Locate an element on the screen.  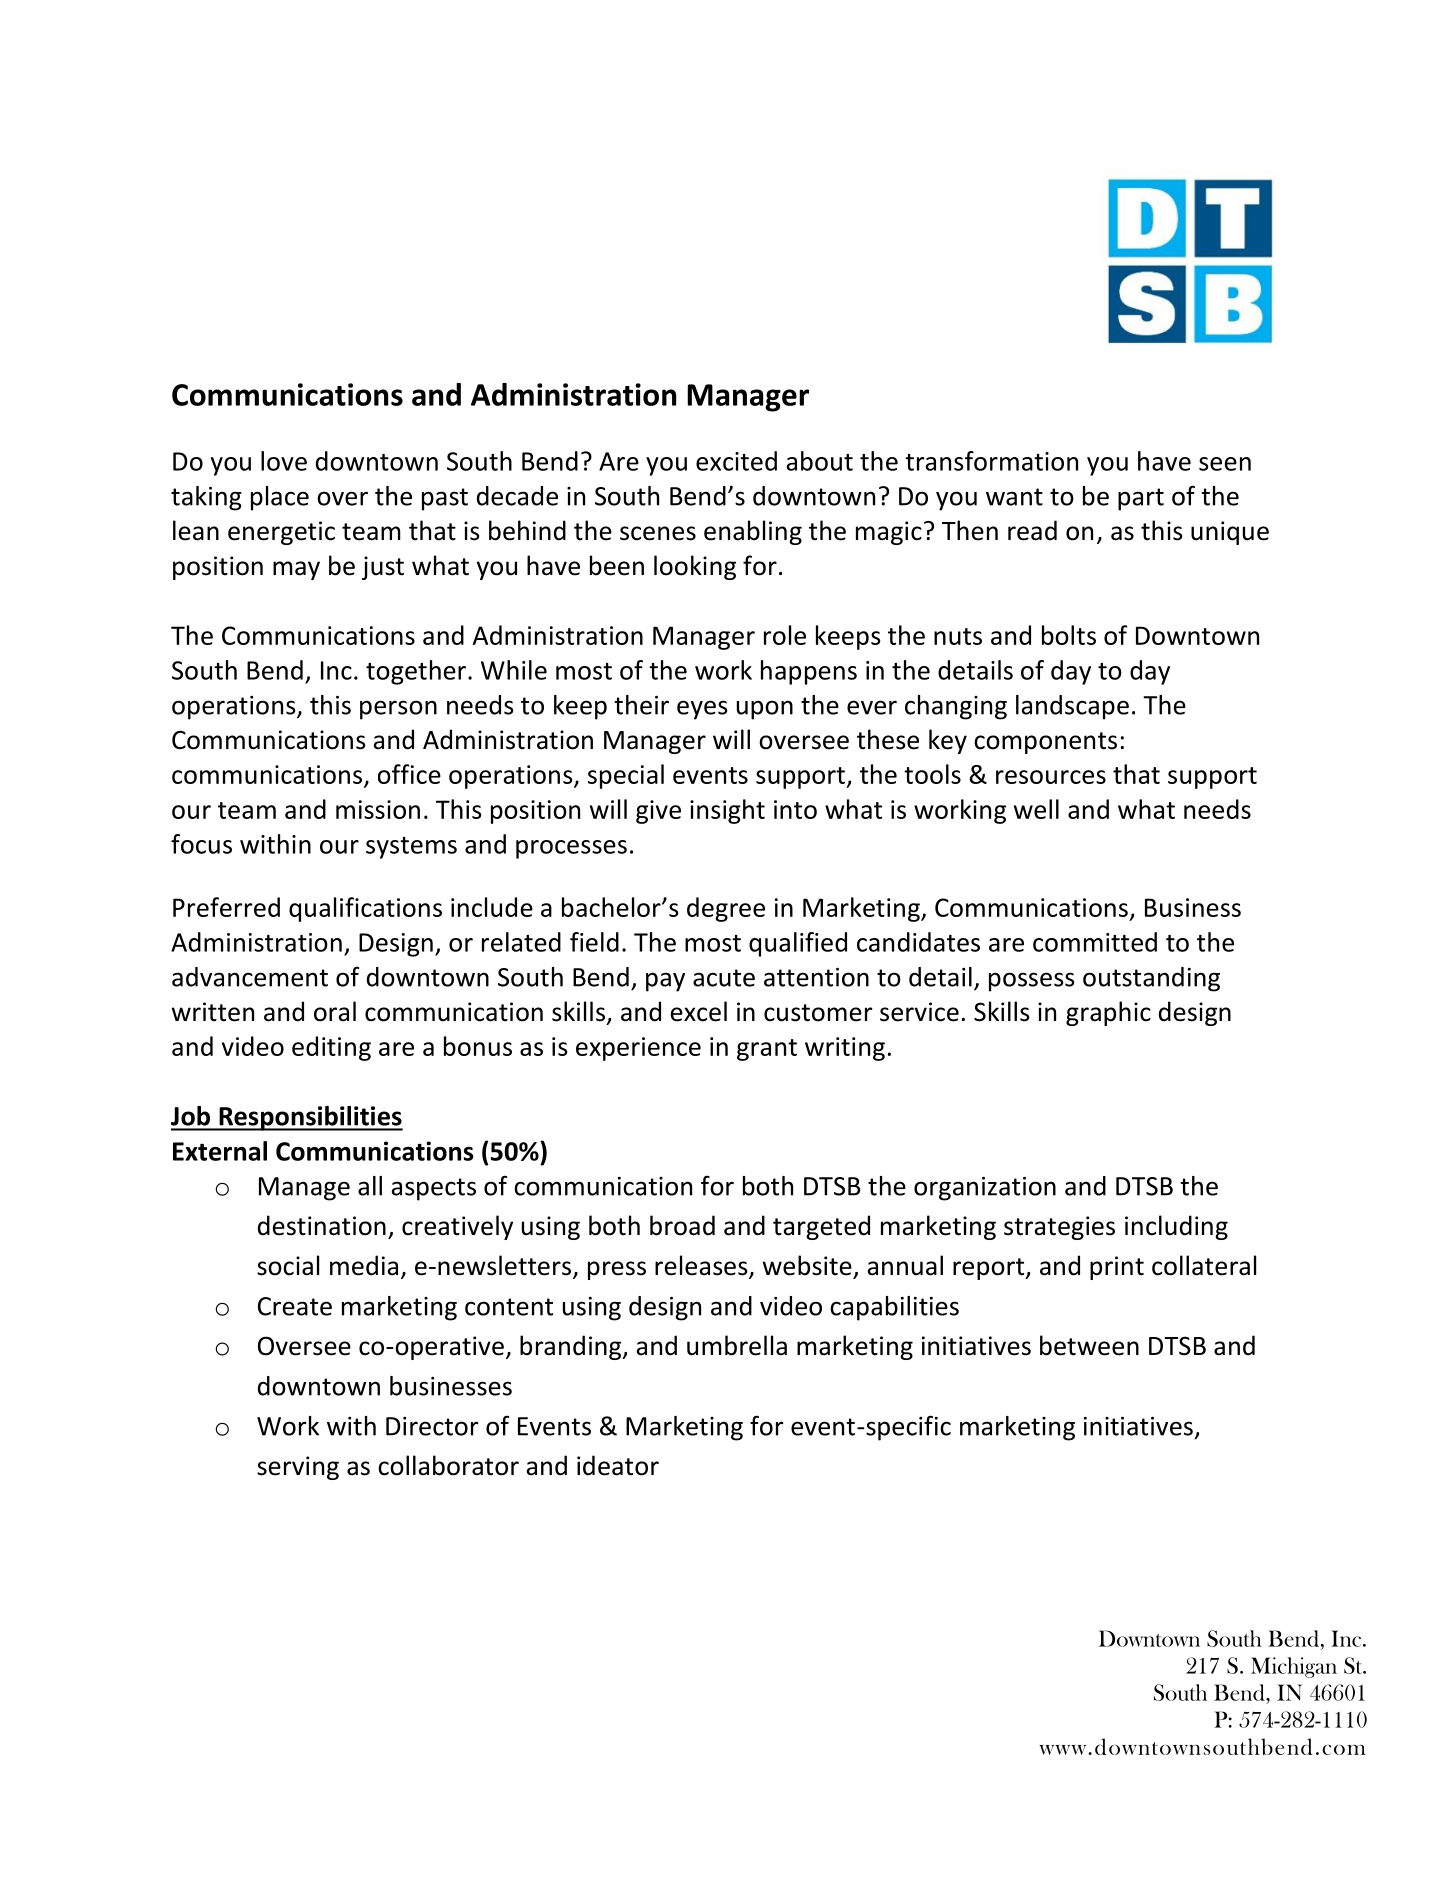
place is located at coordinates (280, 498).
